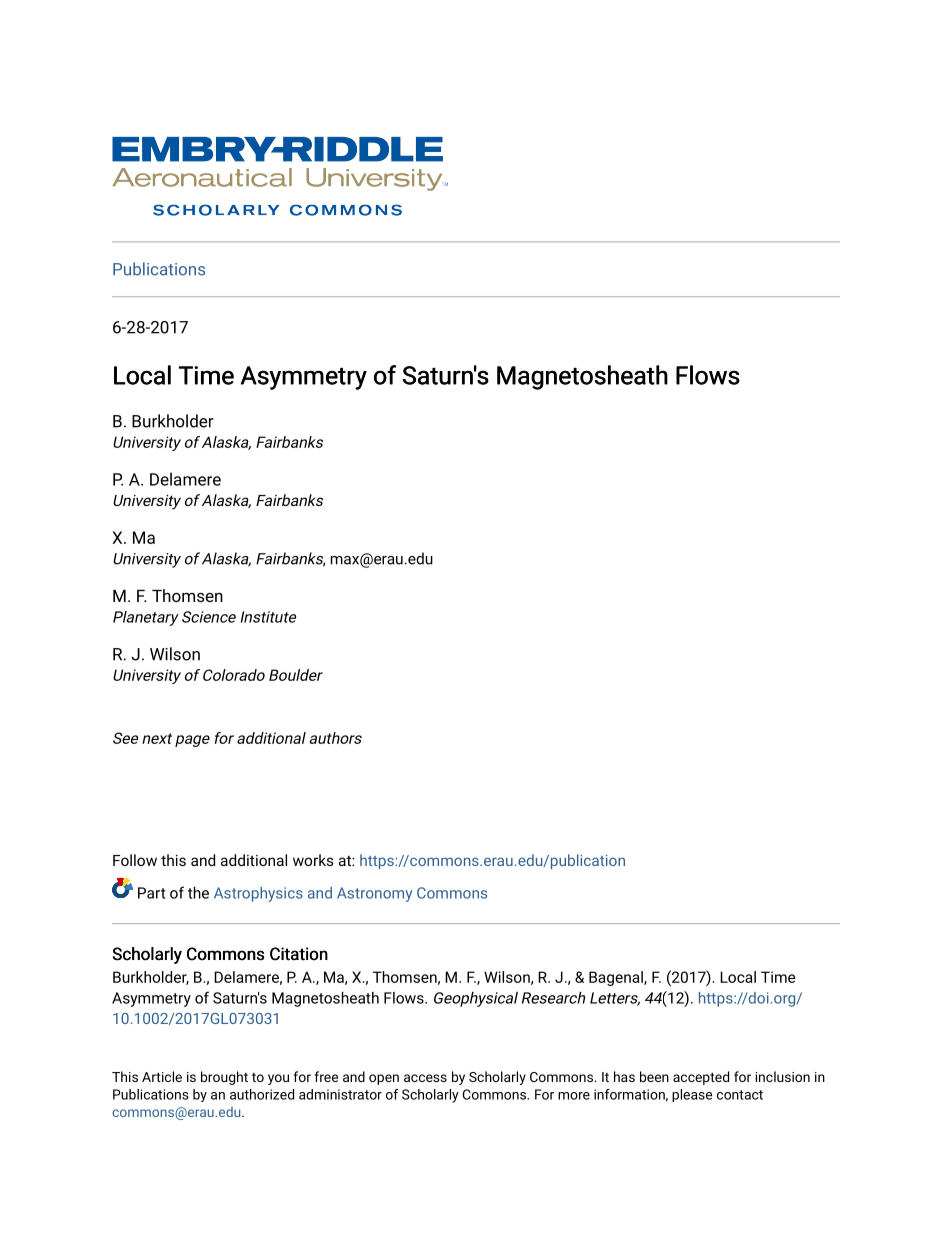 The image size is (952, 1233). I want to click on Astronomy, so click(374, 894).
